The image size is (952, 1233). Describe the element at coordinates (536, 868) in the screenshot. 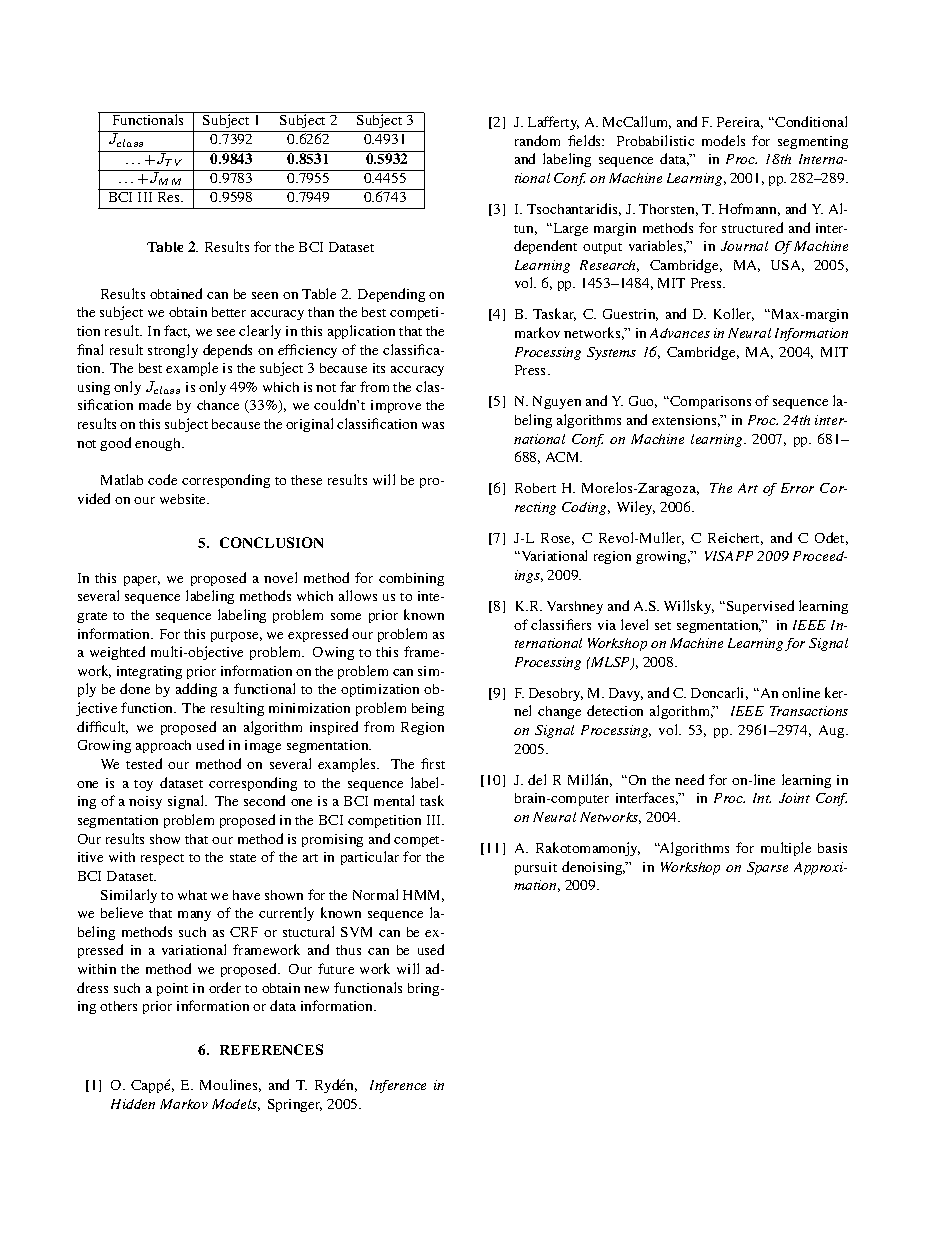

I see `pursuit` at that location.
